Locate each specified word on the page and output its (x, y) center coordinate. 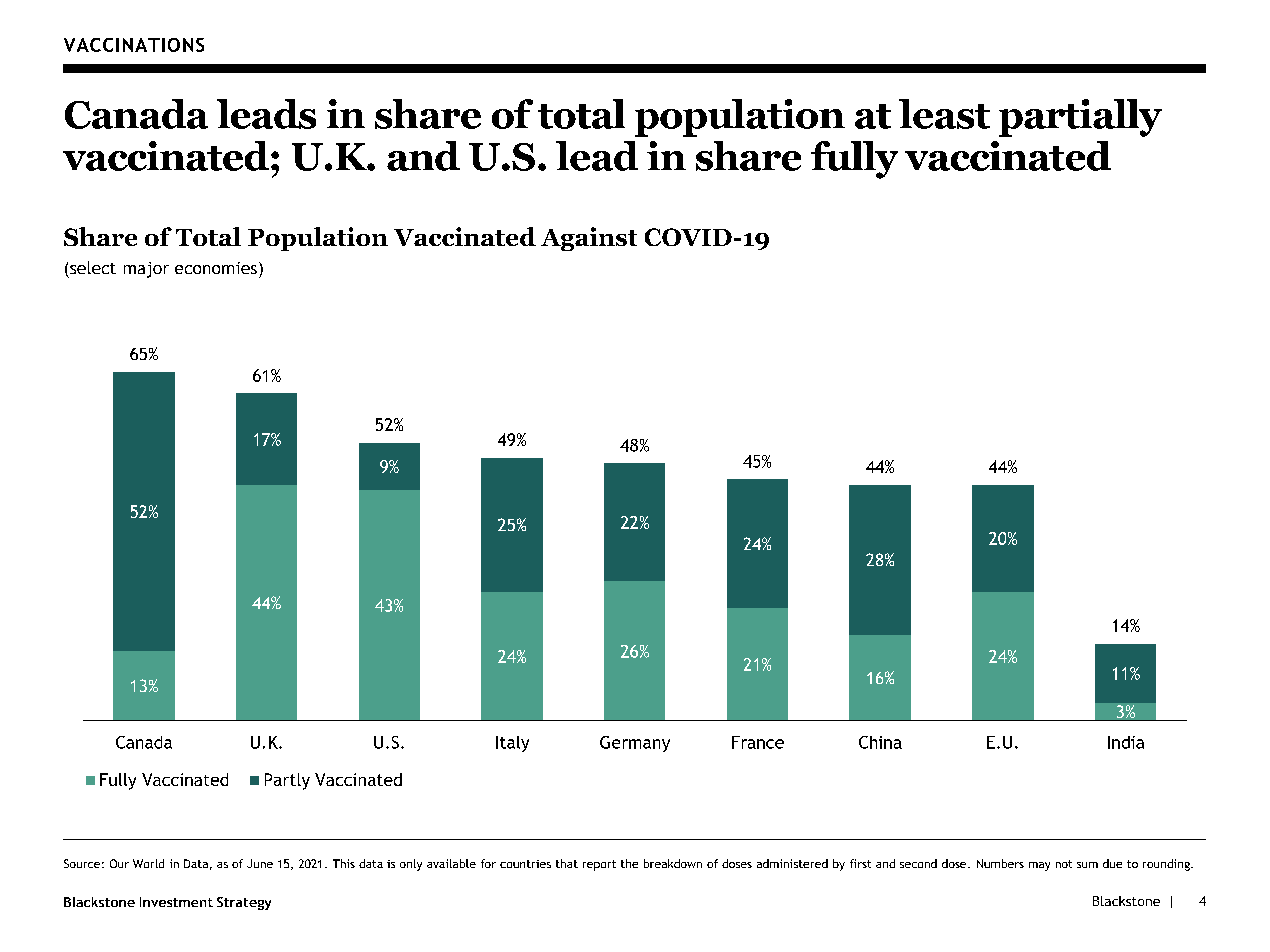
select (93, 267)
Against (589, 239)
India (1126, 742)
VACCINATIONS (134, 45)
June (260, 863)
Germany (635, 744)
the (629, 863)
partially (1080, 118)
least (944, 114)
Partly (287, 781)
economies (216, 268)
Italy (512, 744)
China (880, 742)
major (146, 270)
